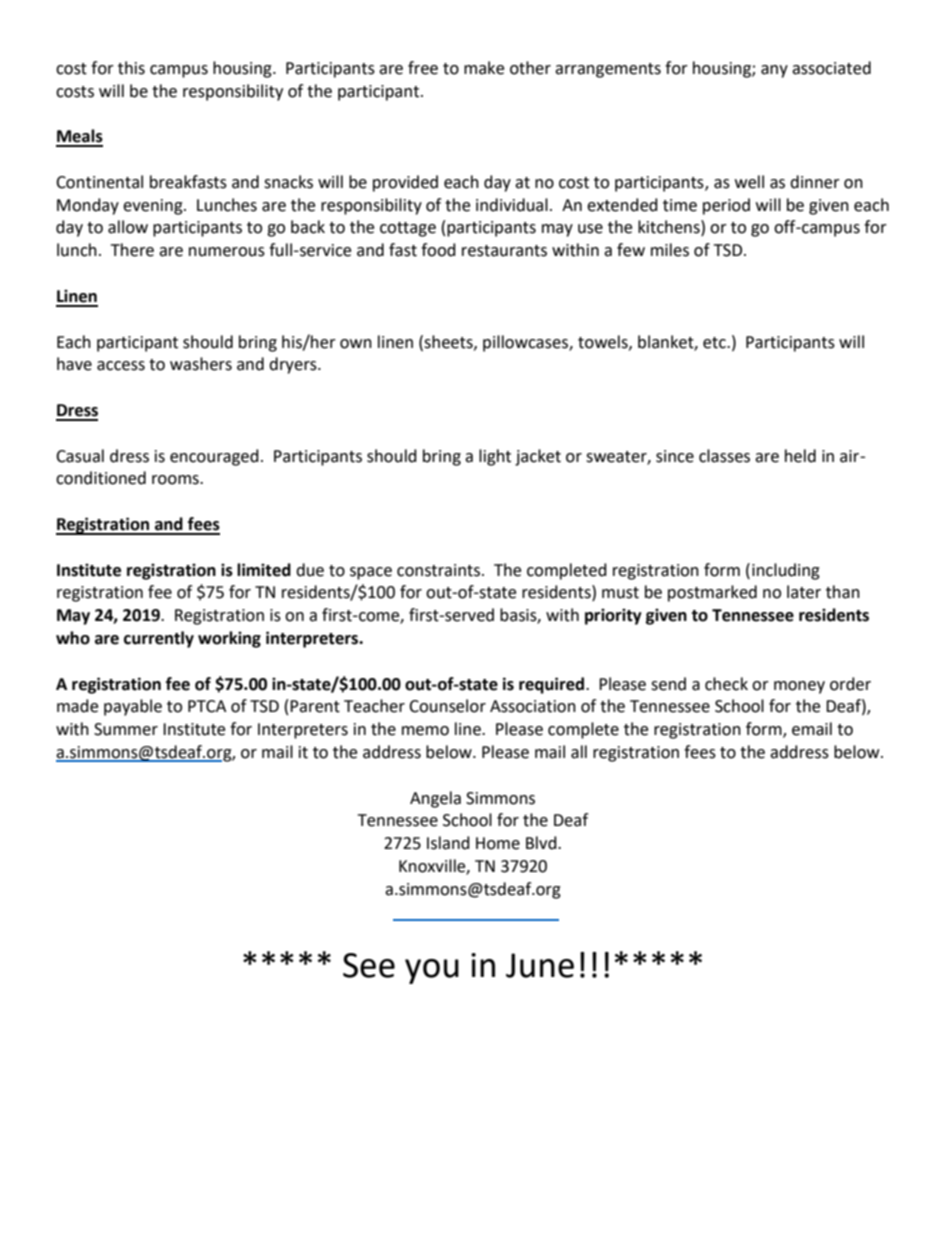 The width and height of the image is (952, 1233). Describe the element at coordinates (484, 68) in the image. I see `make` at that location.
